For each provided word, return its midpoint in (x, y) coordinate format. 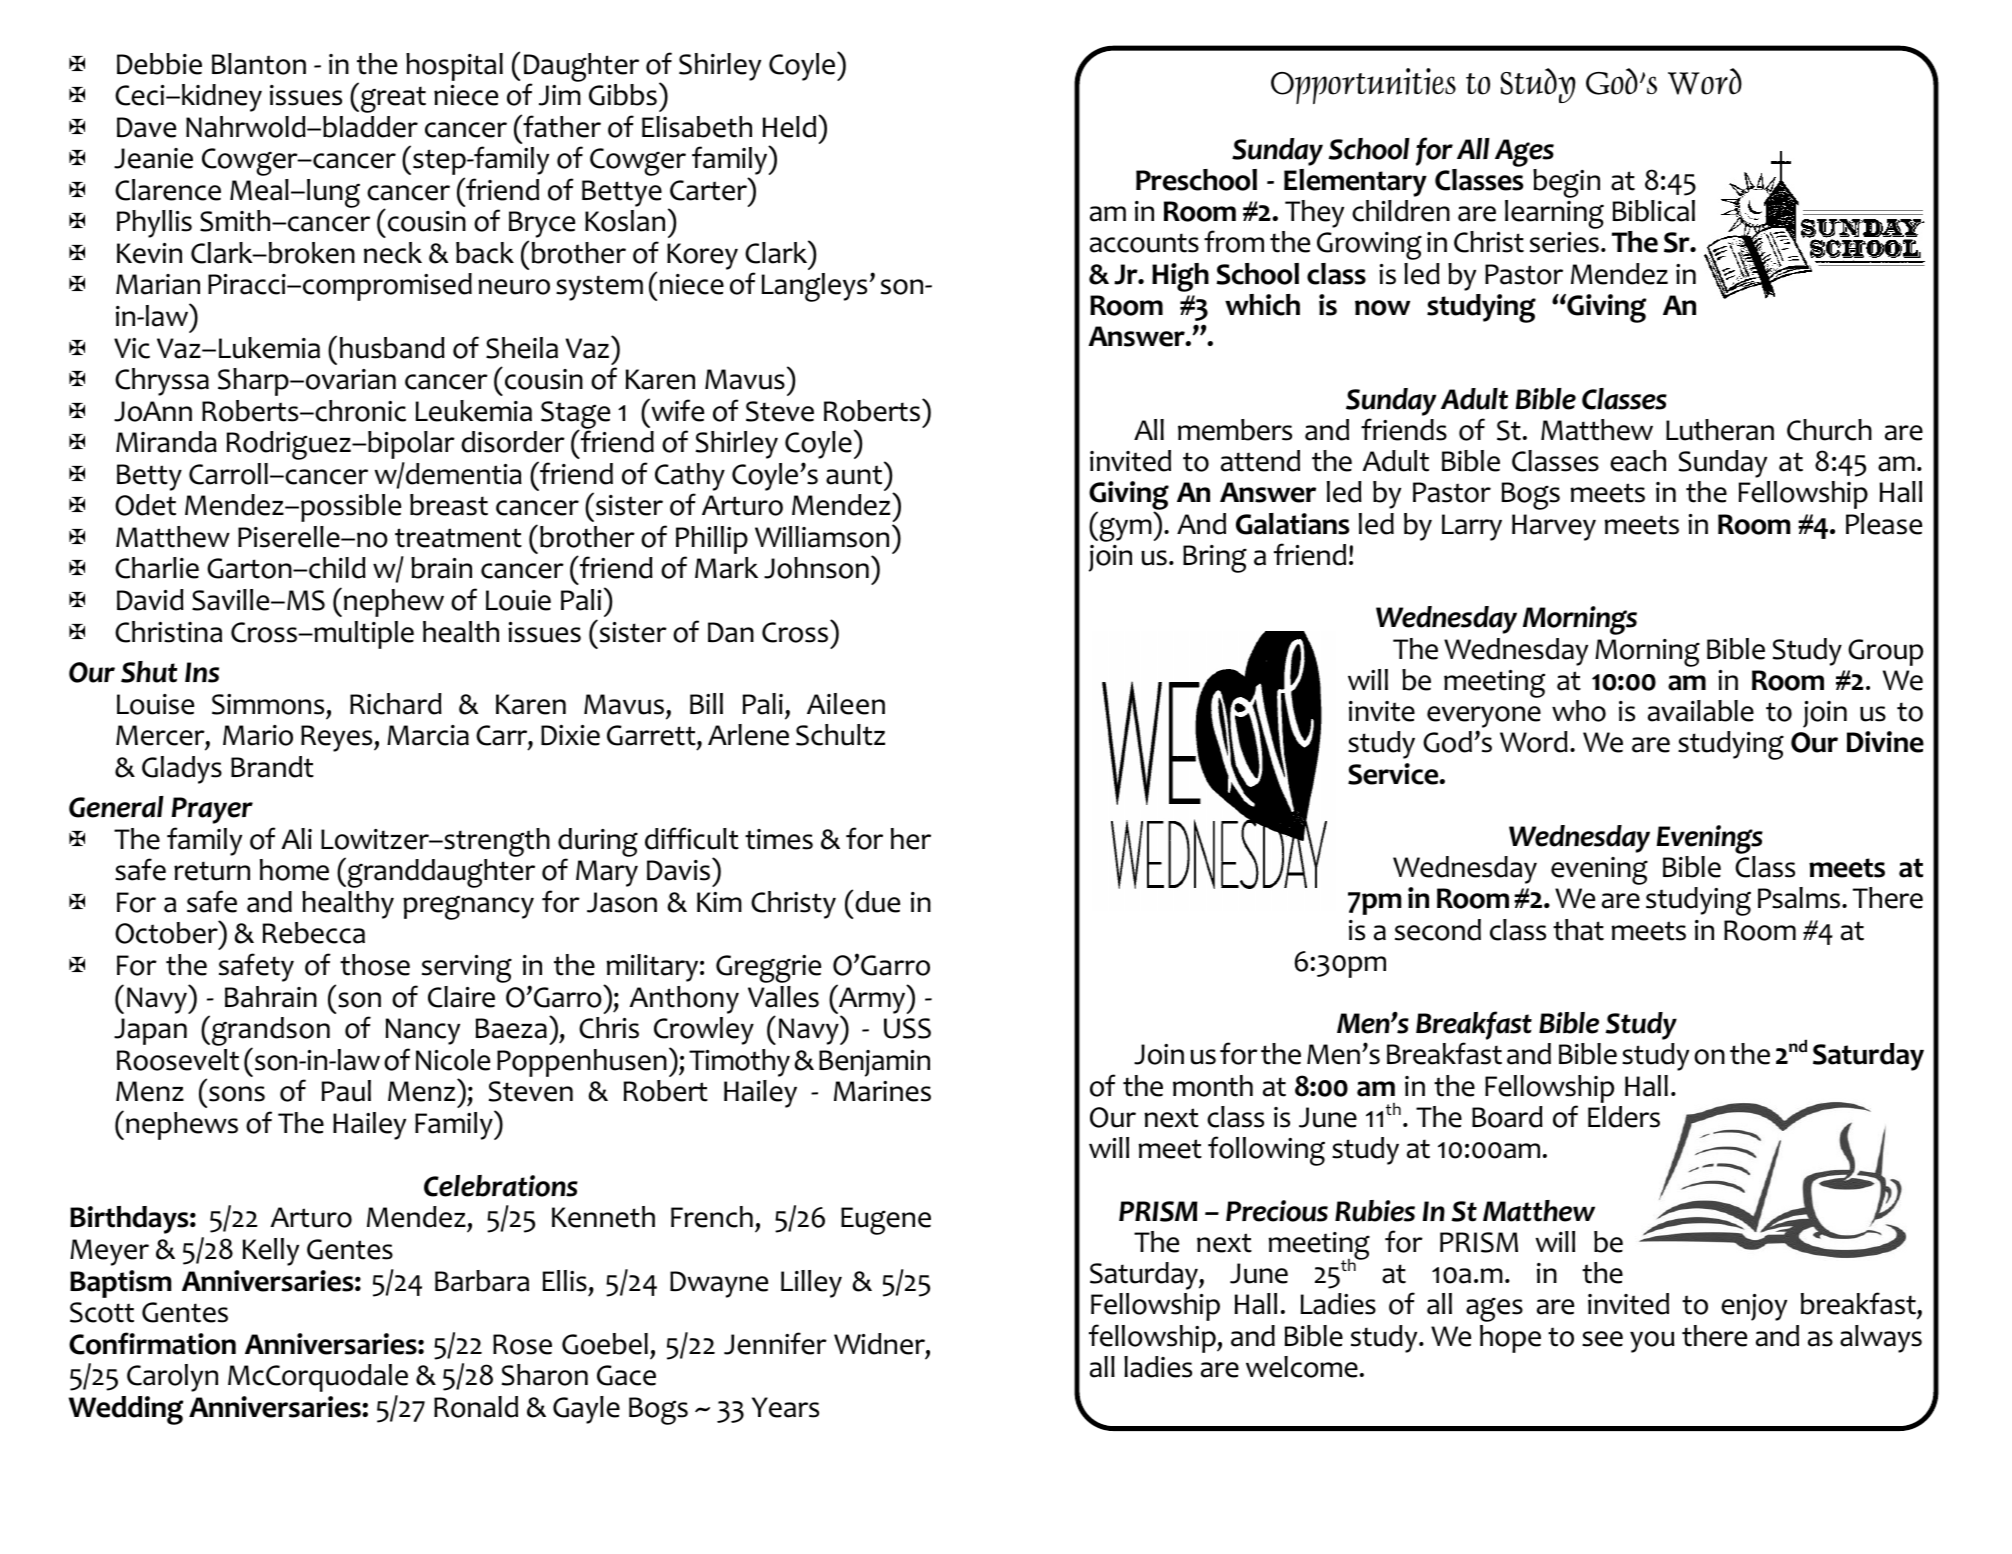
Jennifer (775, 1343)
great (393, 99)
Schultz (840, 735)
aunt (855, 474)
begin (1566, 183)
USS (907, 1028)
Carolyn (172, 1378)
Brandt (272, 767)
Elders (1624, 1117)
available (1701, 711)
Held (791, 126)
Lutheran (1720, 430)
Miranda (166, 442)
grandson (271, 1033)
